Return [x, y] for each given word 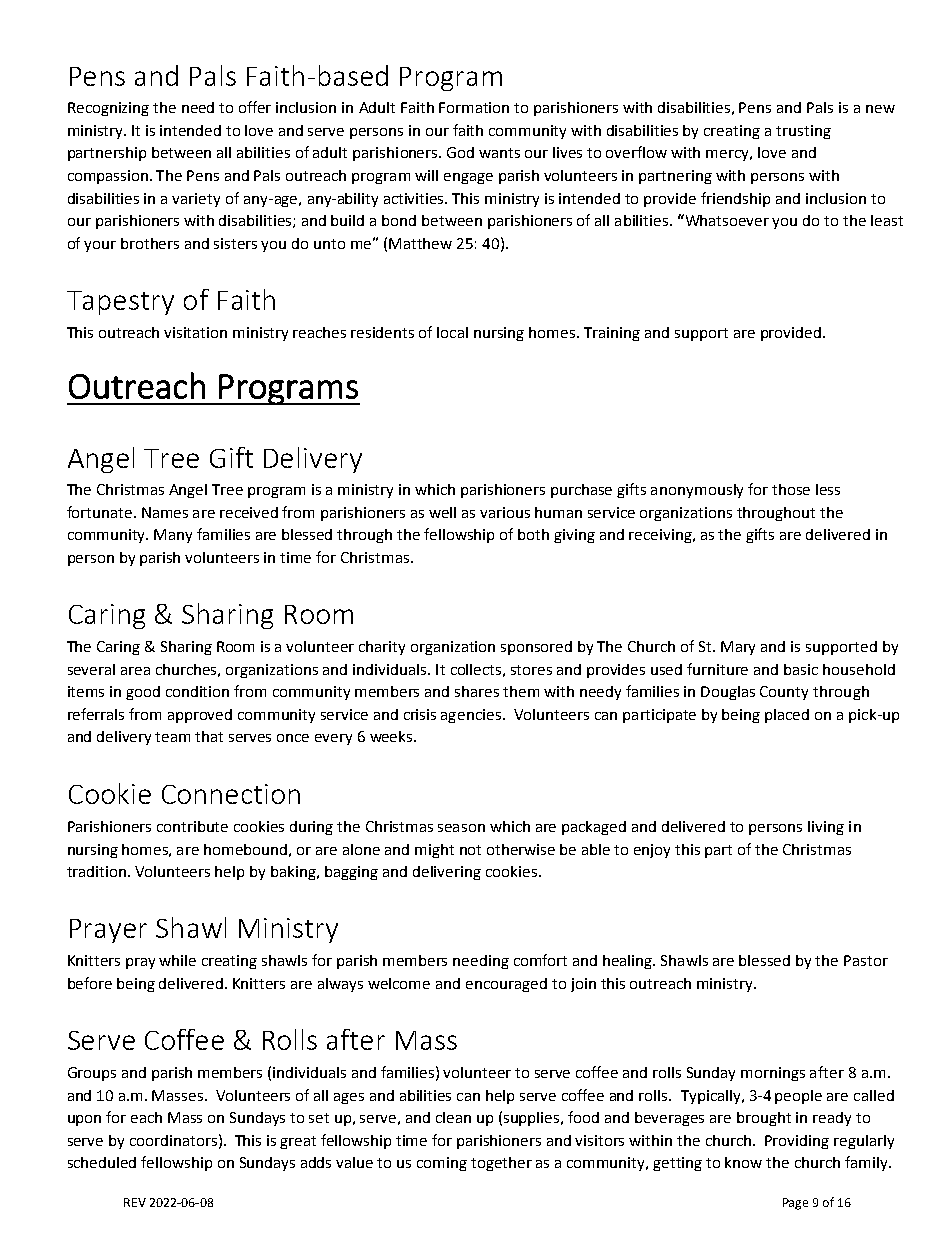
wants [499, 153]
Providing [797, 1142]
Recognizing [108, 109]
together [501, 1164]
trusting [803, 132]
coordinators [173, 1140]
